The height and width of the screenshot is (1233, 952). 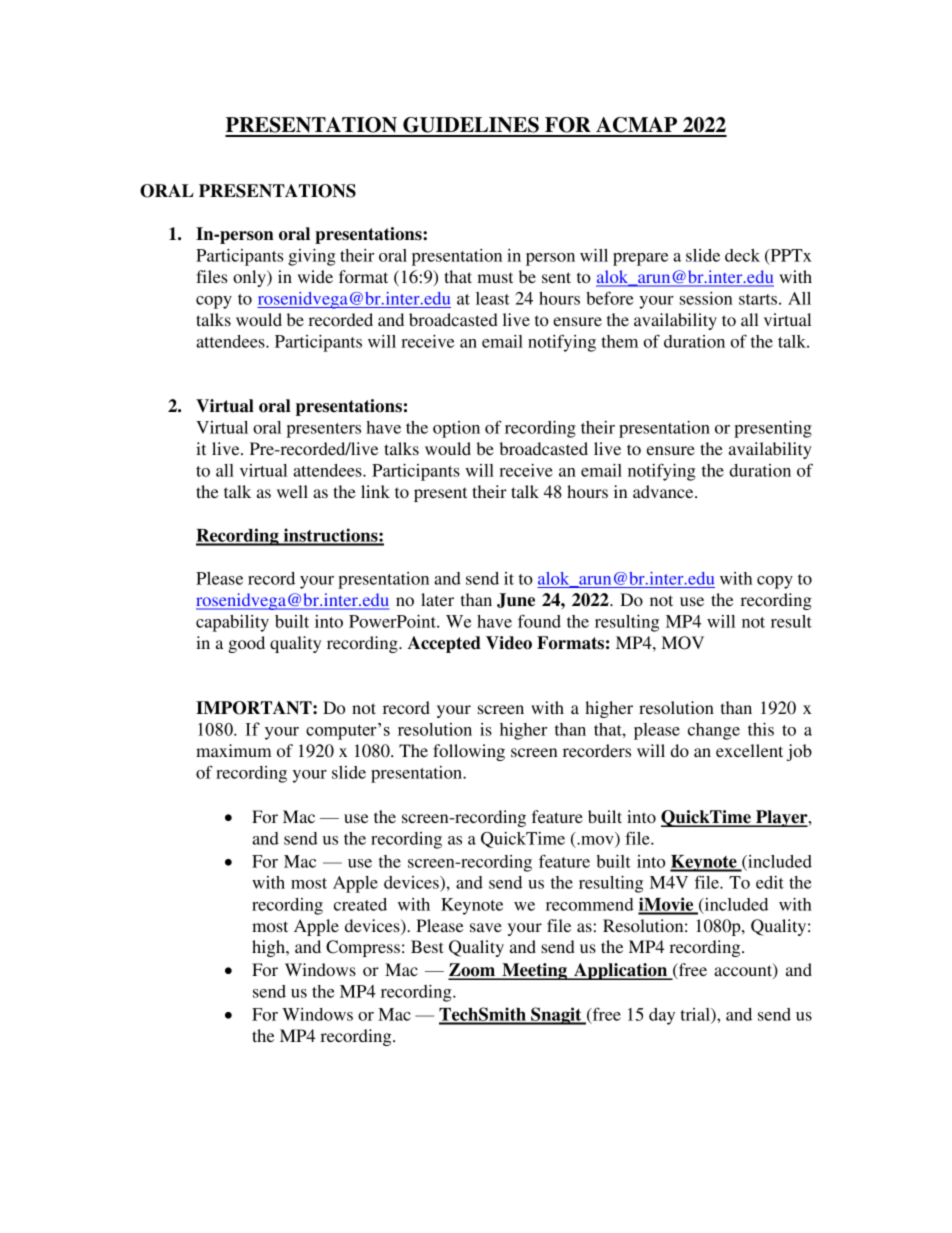 I want to click on good, so click(x=246, y=644).
